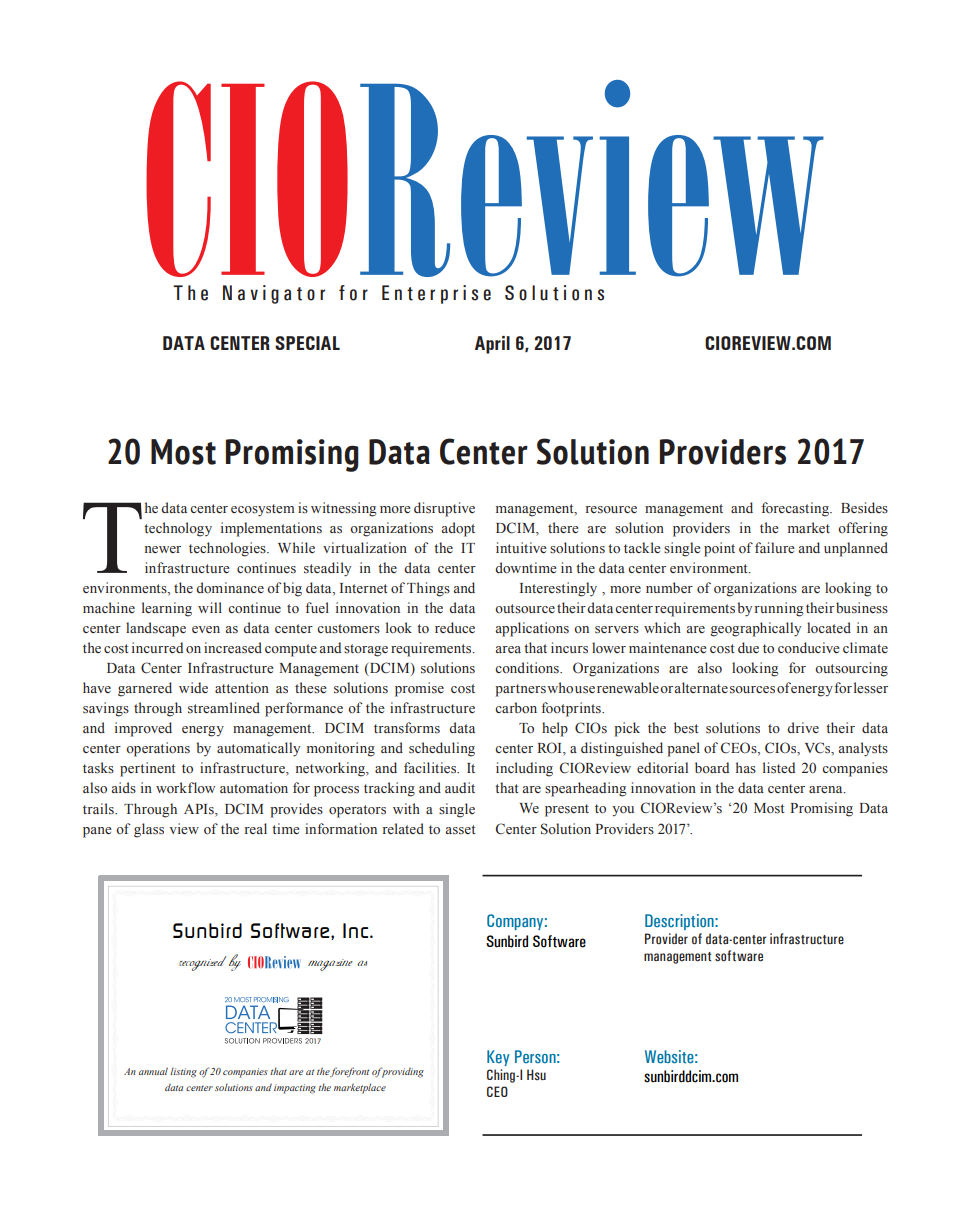 The height and width of the image is (1232, 971). What do you see at coordinates (193, 687) in the image?
I see `wide` at bounding box center [193, 687].
